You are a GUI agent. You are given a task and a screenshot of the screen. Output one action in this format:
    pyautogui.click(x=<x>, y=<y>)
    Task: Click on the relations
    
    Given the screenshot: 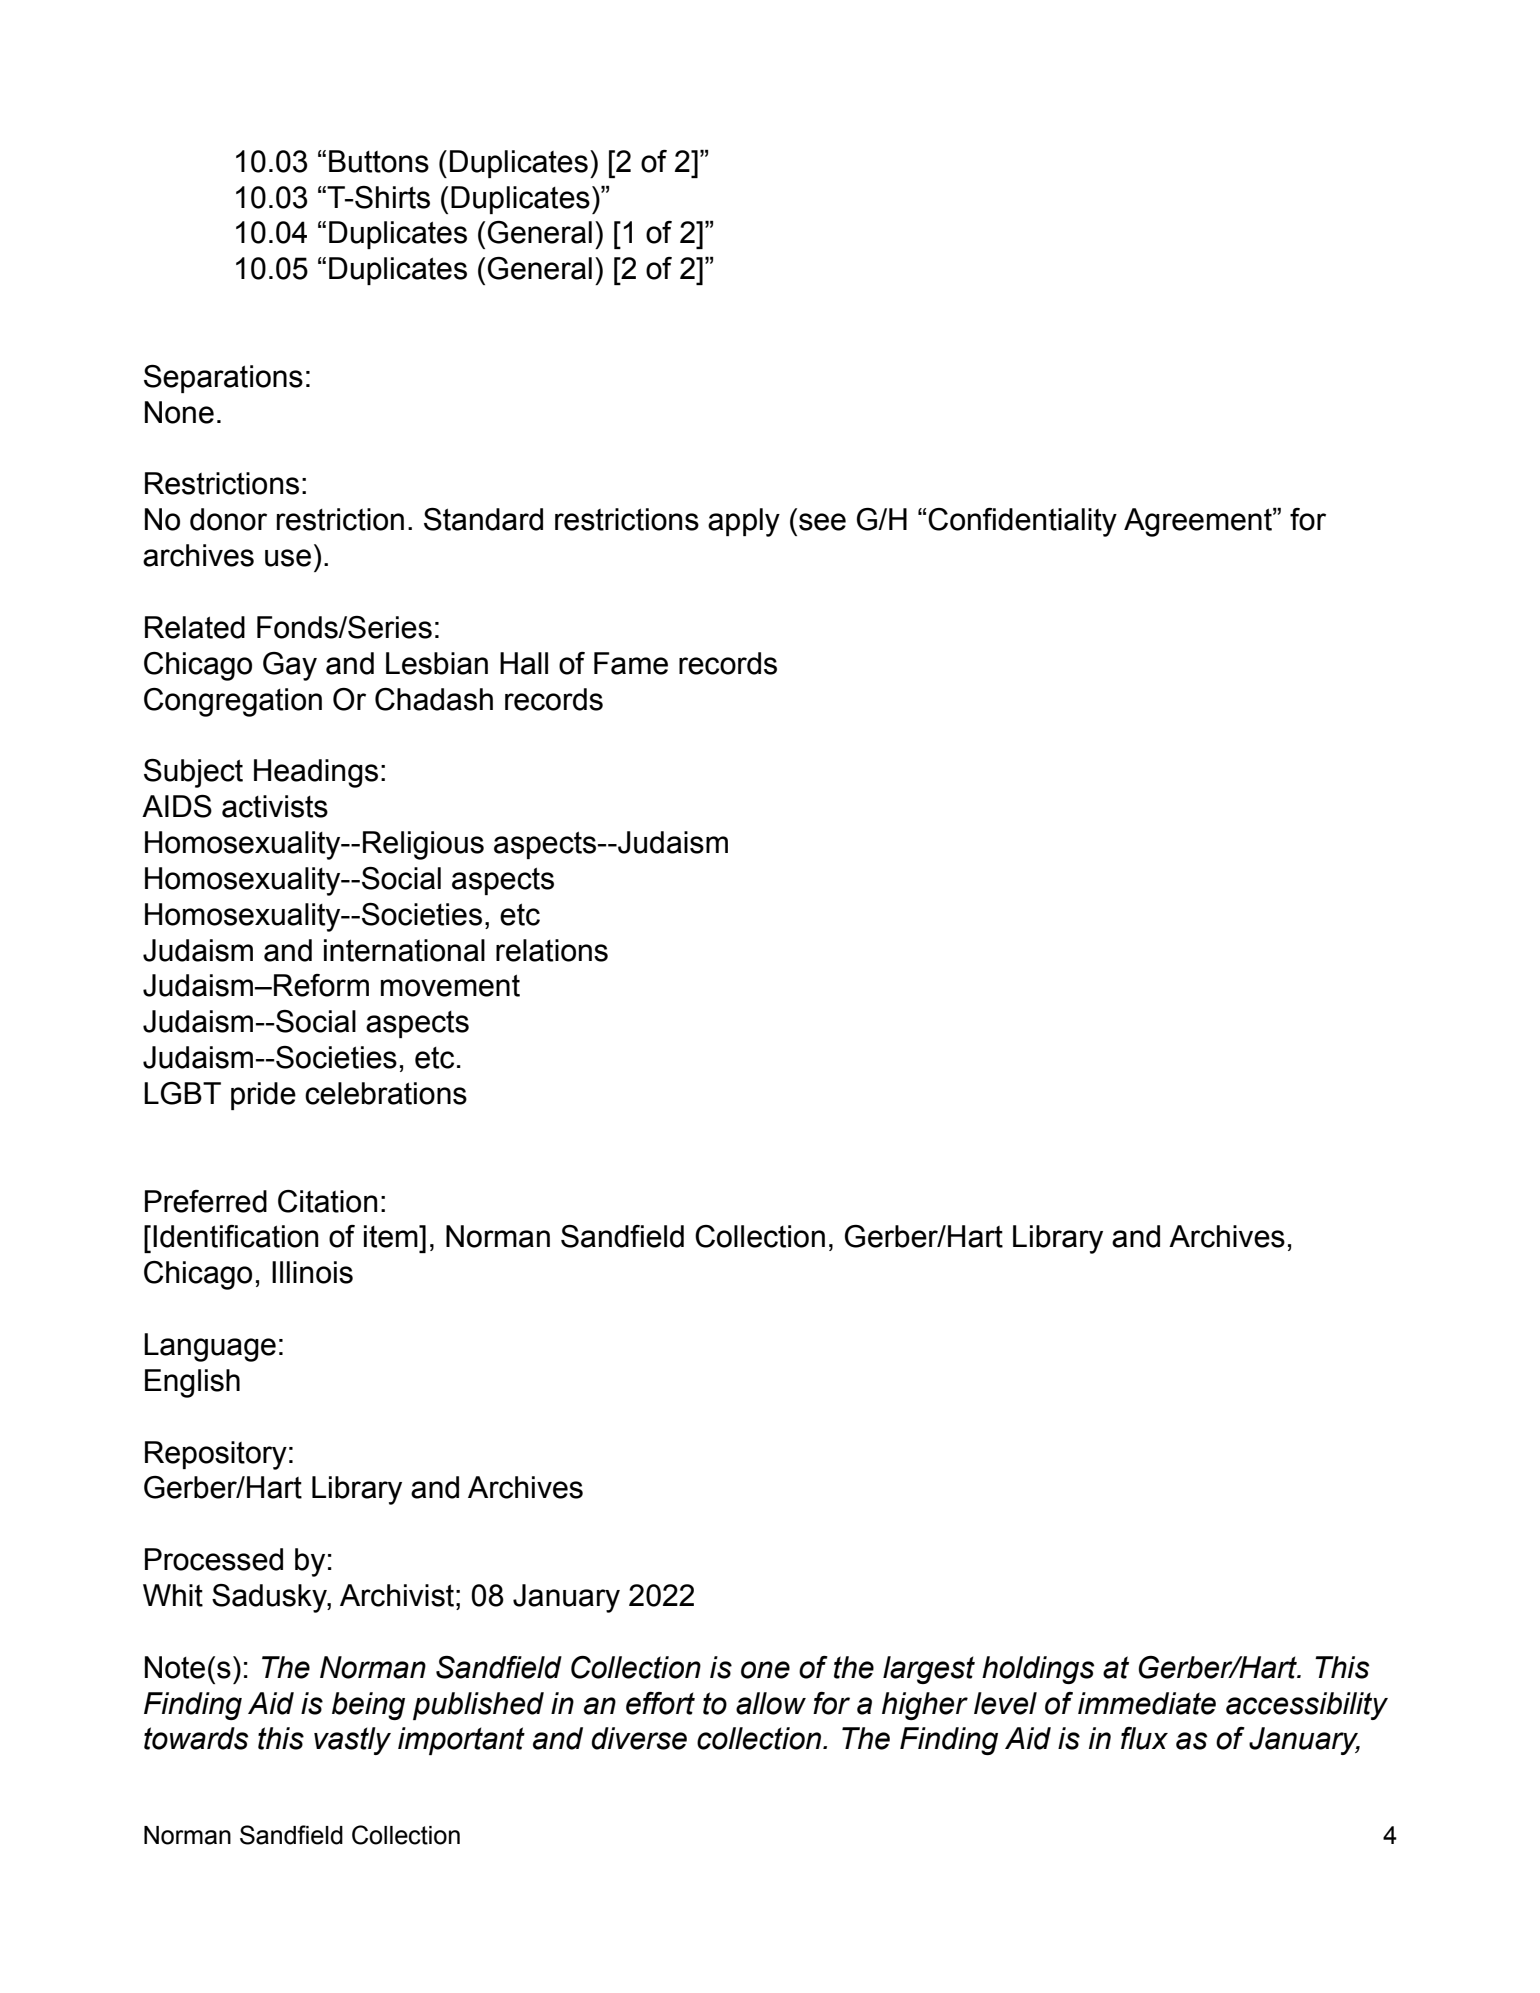 What is the action you would take?
    pyautogui.click(x=552, y=950)
